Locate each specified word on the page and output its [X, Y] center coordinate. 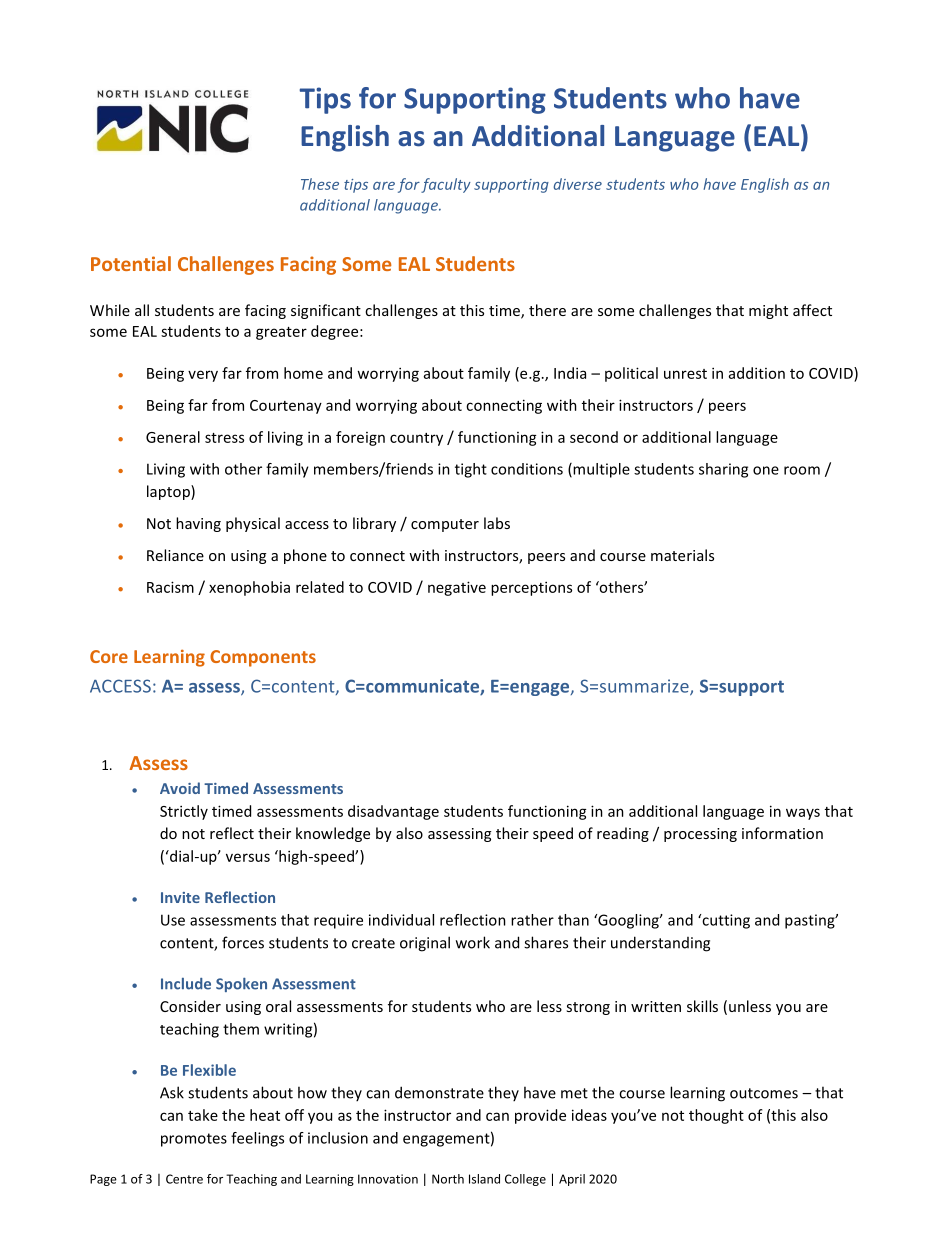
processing [700, 835]
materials [682, 555]
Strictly [184, 812]
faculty [446, 185]
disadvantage [393, 812]
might [768, 311]
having [198, 524]
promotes [194, 1140]
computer [445, 525]
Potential [131, 263]
